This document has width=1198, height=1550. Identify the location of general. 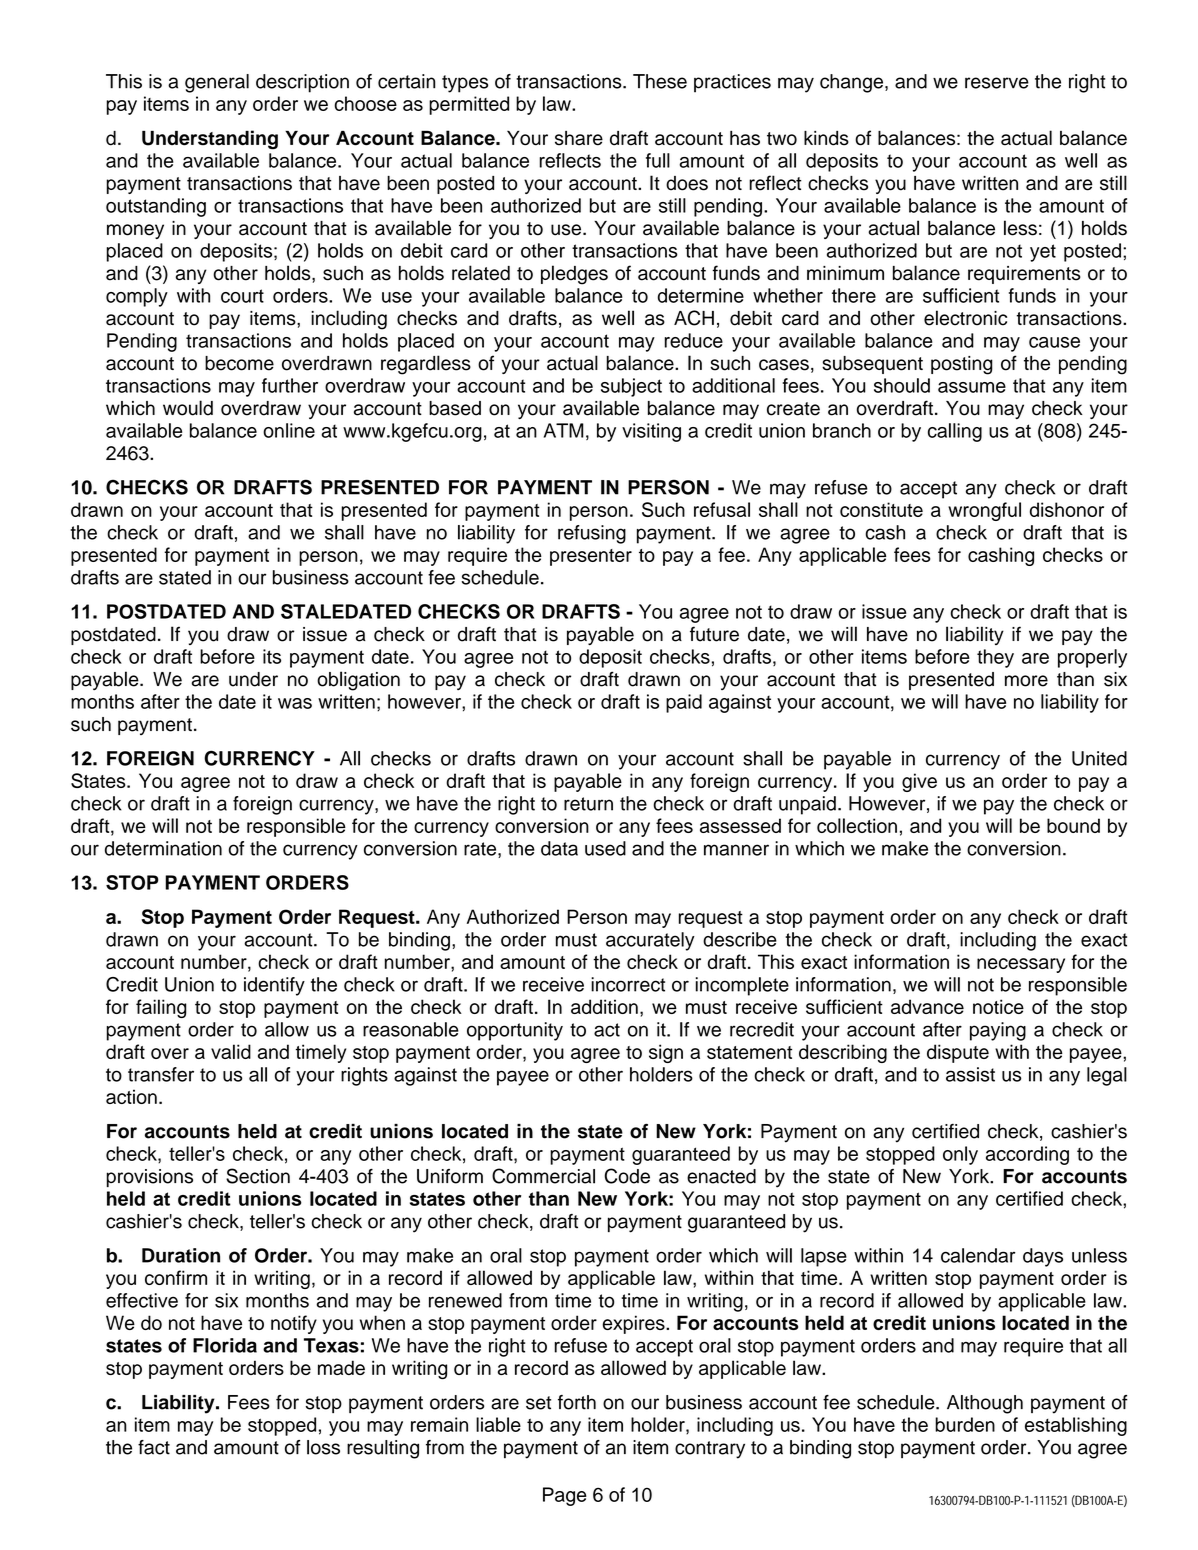
(217, 83).
